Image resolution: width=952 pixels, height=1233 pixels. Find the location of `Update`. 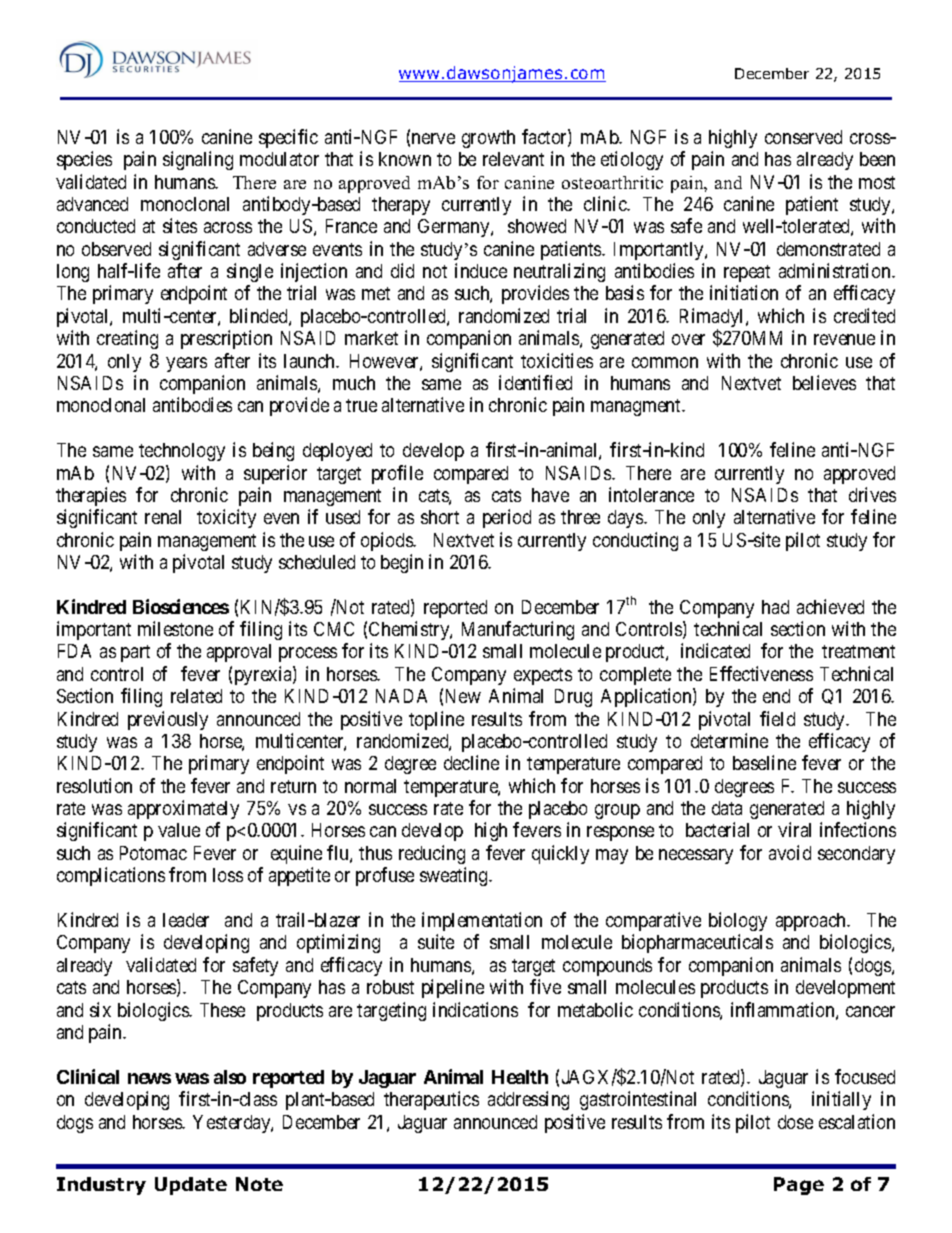

Update is located at coordinates (191, 1186).
